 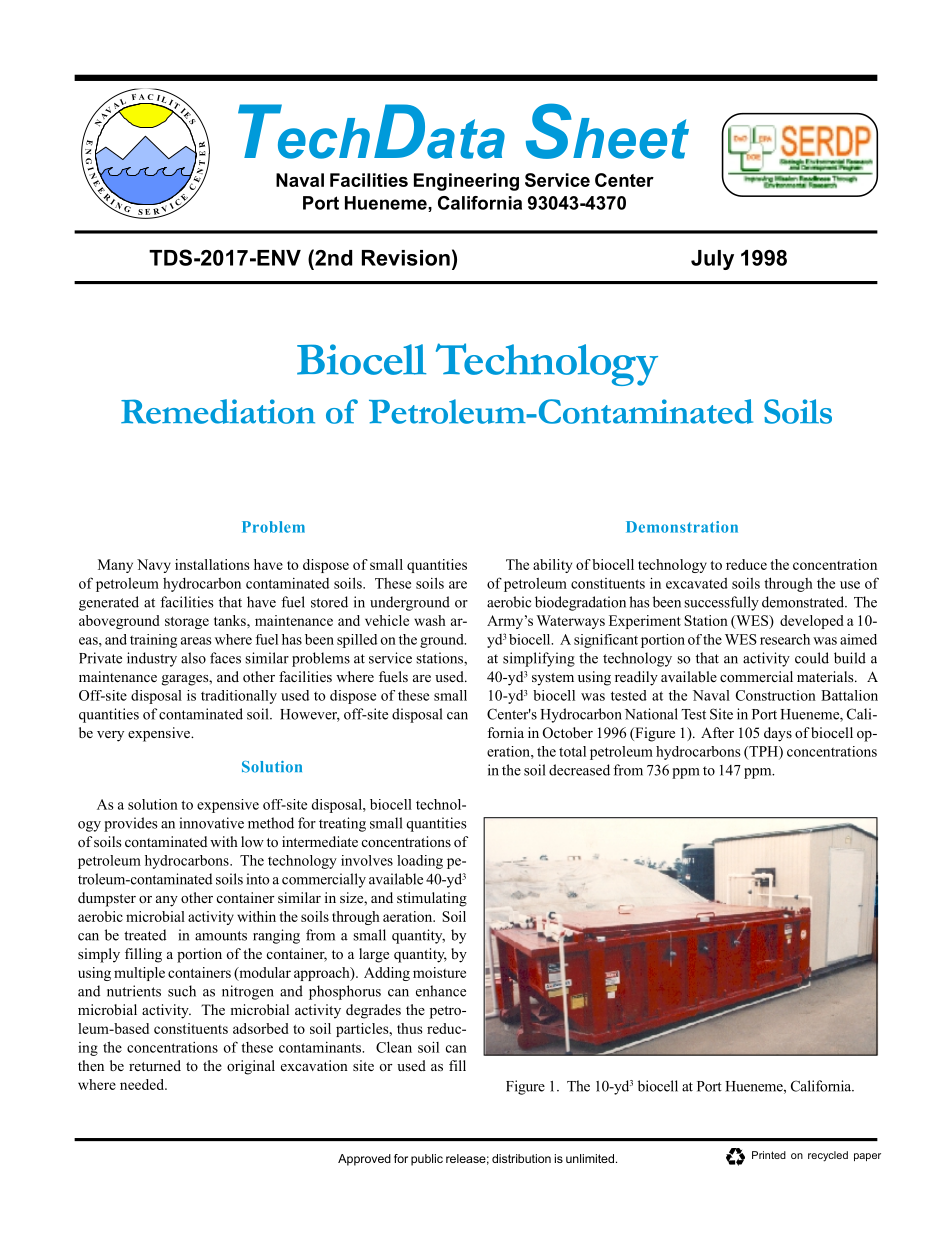 What do you see at coordinates (212, 823) in the screenshot?
I see `innovative` at bounding box center [212, 823].
